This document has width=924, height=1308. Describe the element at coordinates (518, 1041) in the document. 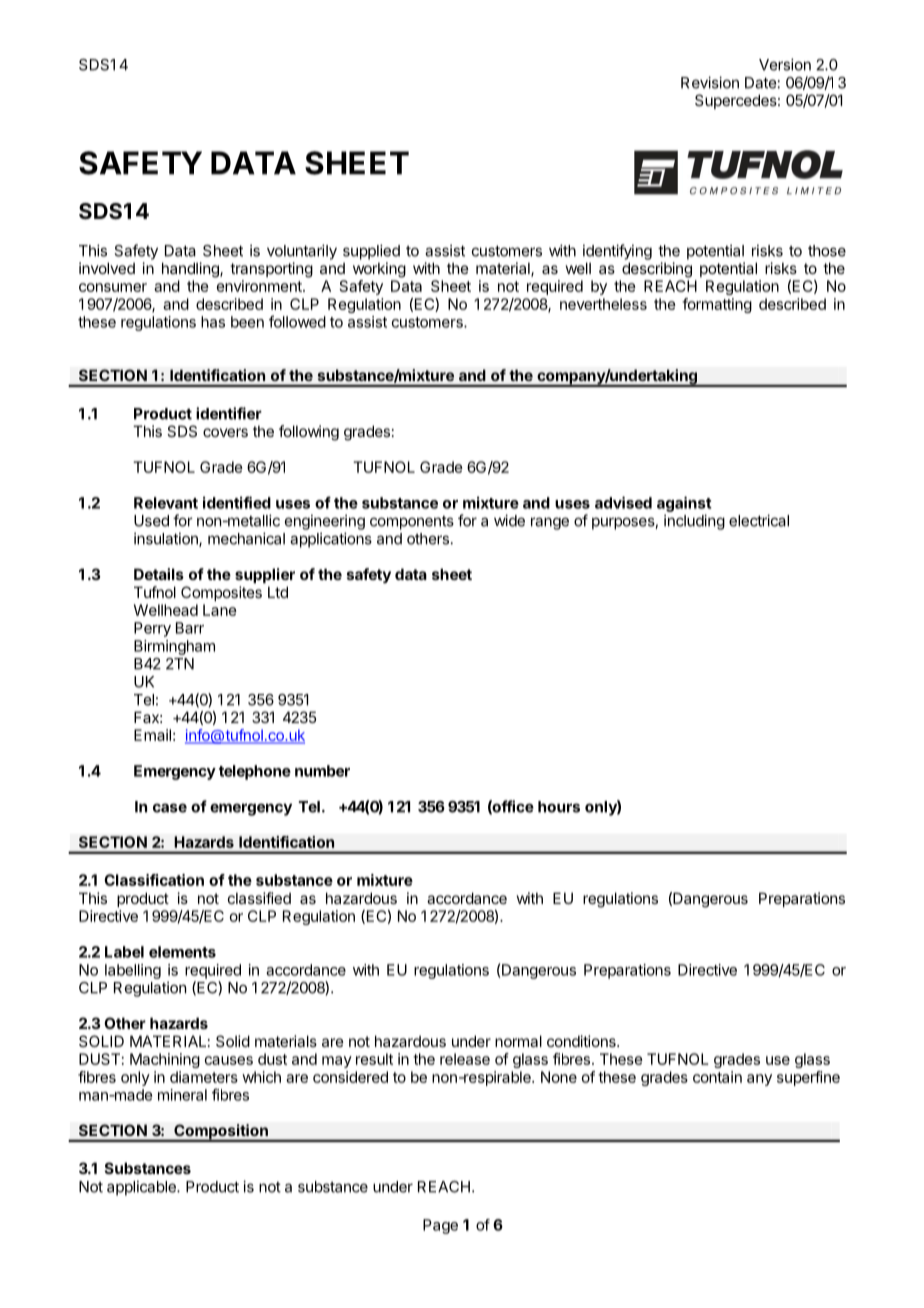

I see `normal` at that location.
